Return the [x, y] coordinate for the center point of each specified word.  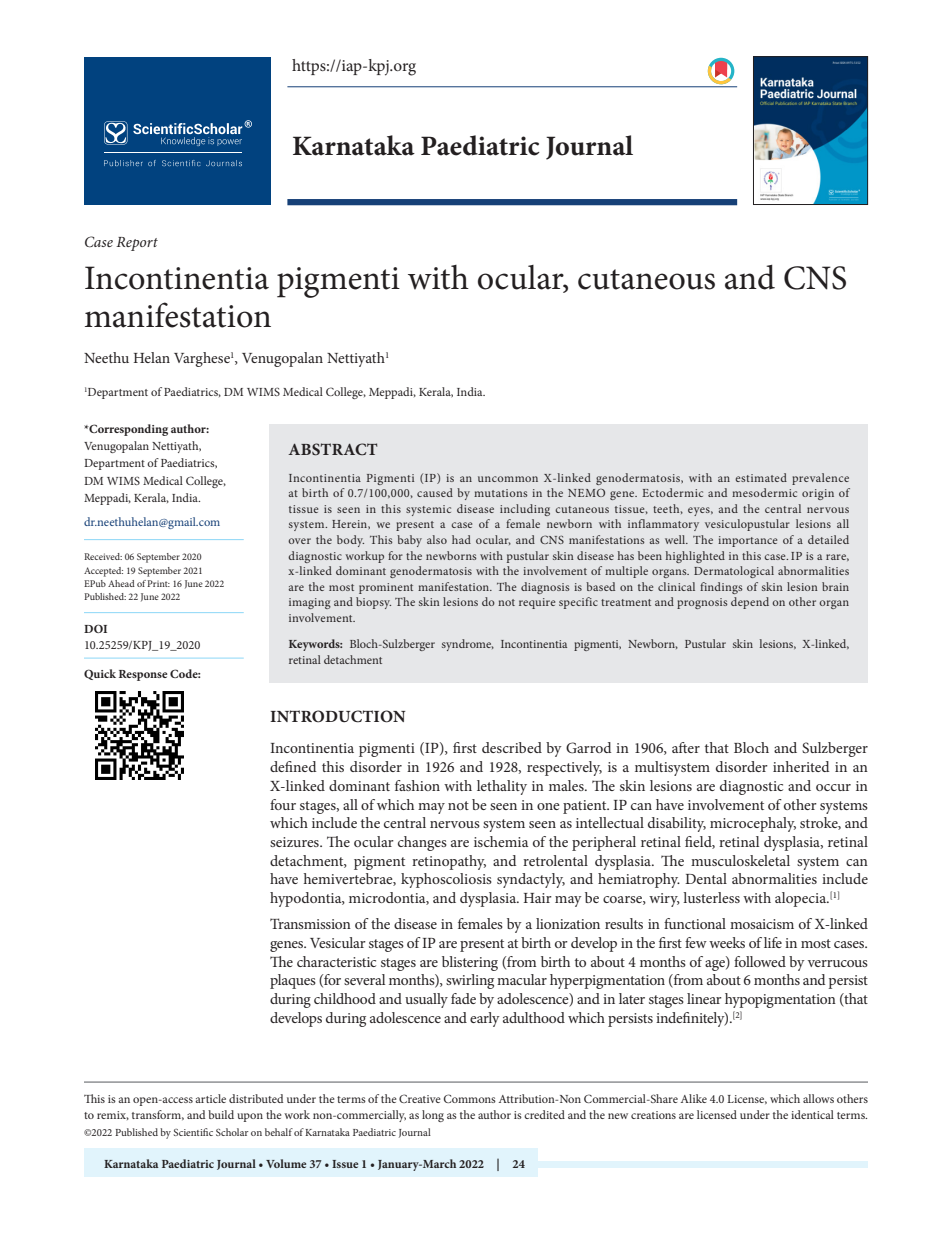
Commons [470, 1098]
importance [747, 541]
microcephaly [753, 824]
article [210, 1098]
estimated [761, 477]
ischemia [501, 841]
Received [103, 556]
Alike [694, 1098]
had [461, 539]
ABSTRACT [332, 449]
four [283, 804]
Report [137, 244]
